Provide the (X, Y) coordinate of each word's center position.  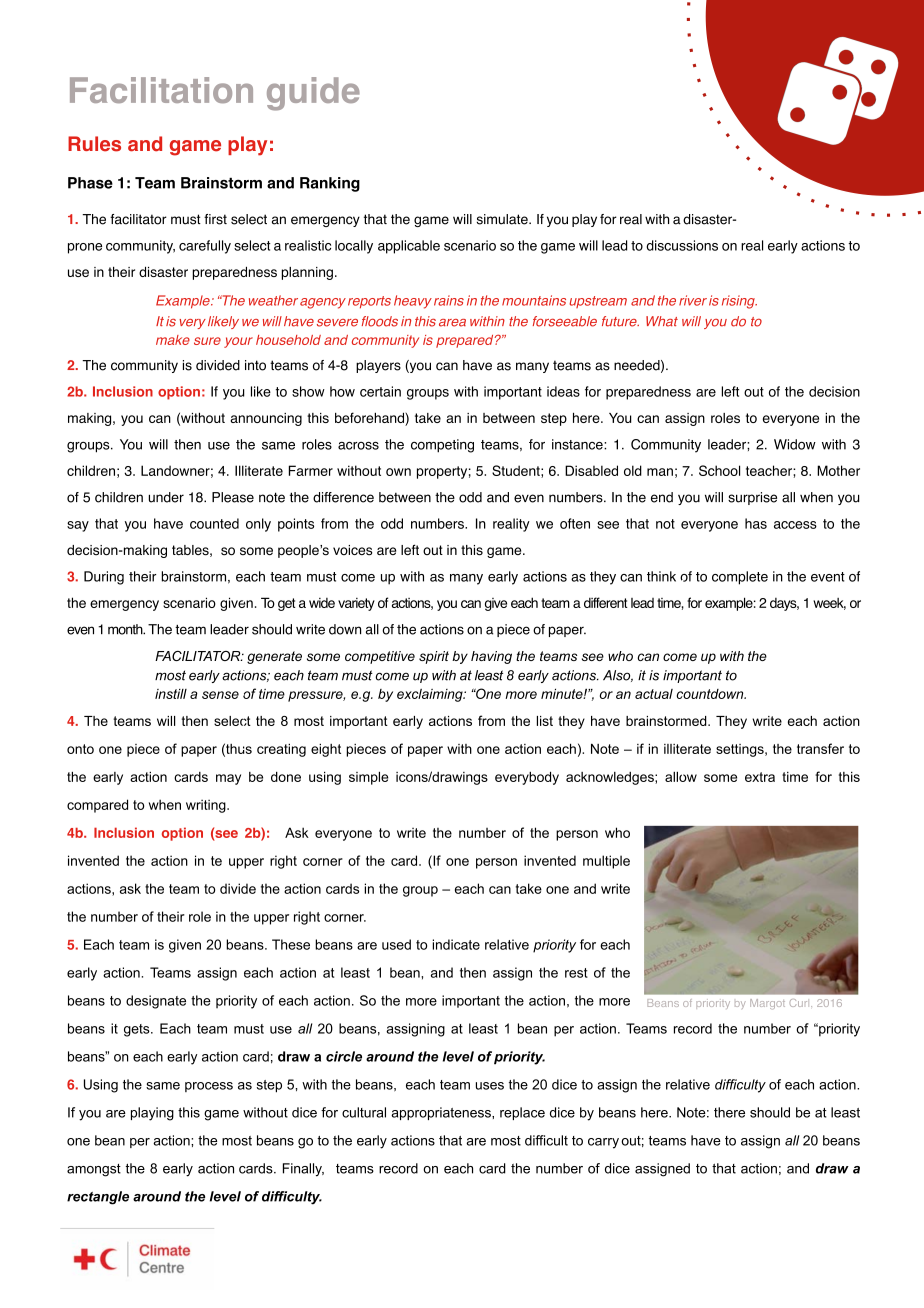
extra (760, 777)
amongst (94, 1170)
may (228, 779)
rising (739, 302)
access (795, 525)
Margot (767, 1004)
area (452, 323)
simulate (503, 219)
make (173, 340)
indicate (456, 944)
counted (214, 523)
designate (156, 1002)
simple (369, 778)
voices (352, 550)
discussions (682, 245)
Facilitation (161, 90)
